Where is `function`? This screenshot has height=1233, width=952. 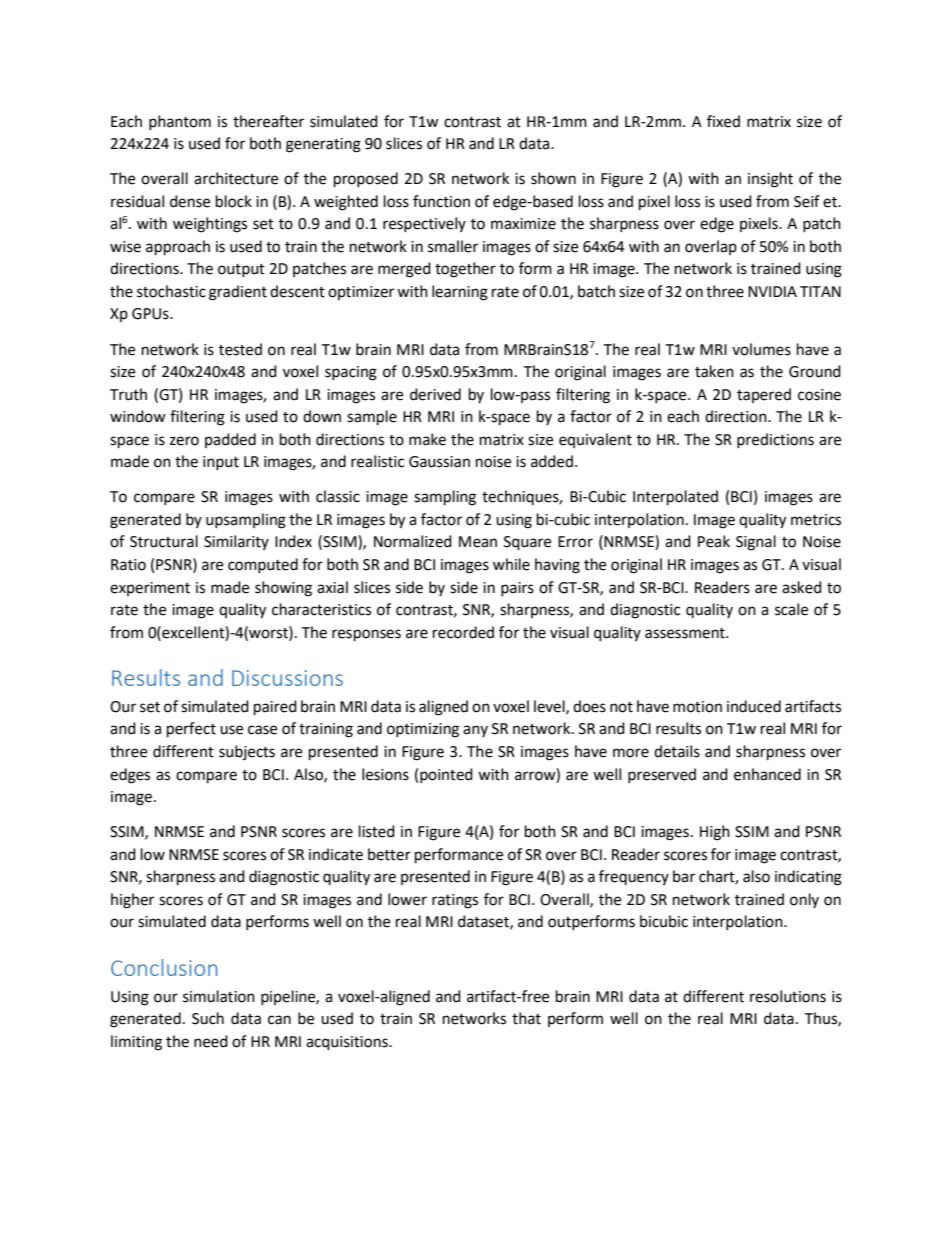
function is located at coordinates (441, 201).
